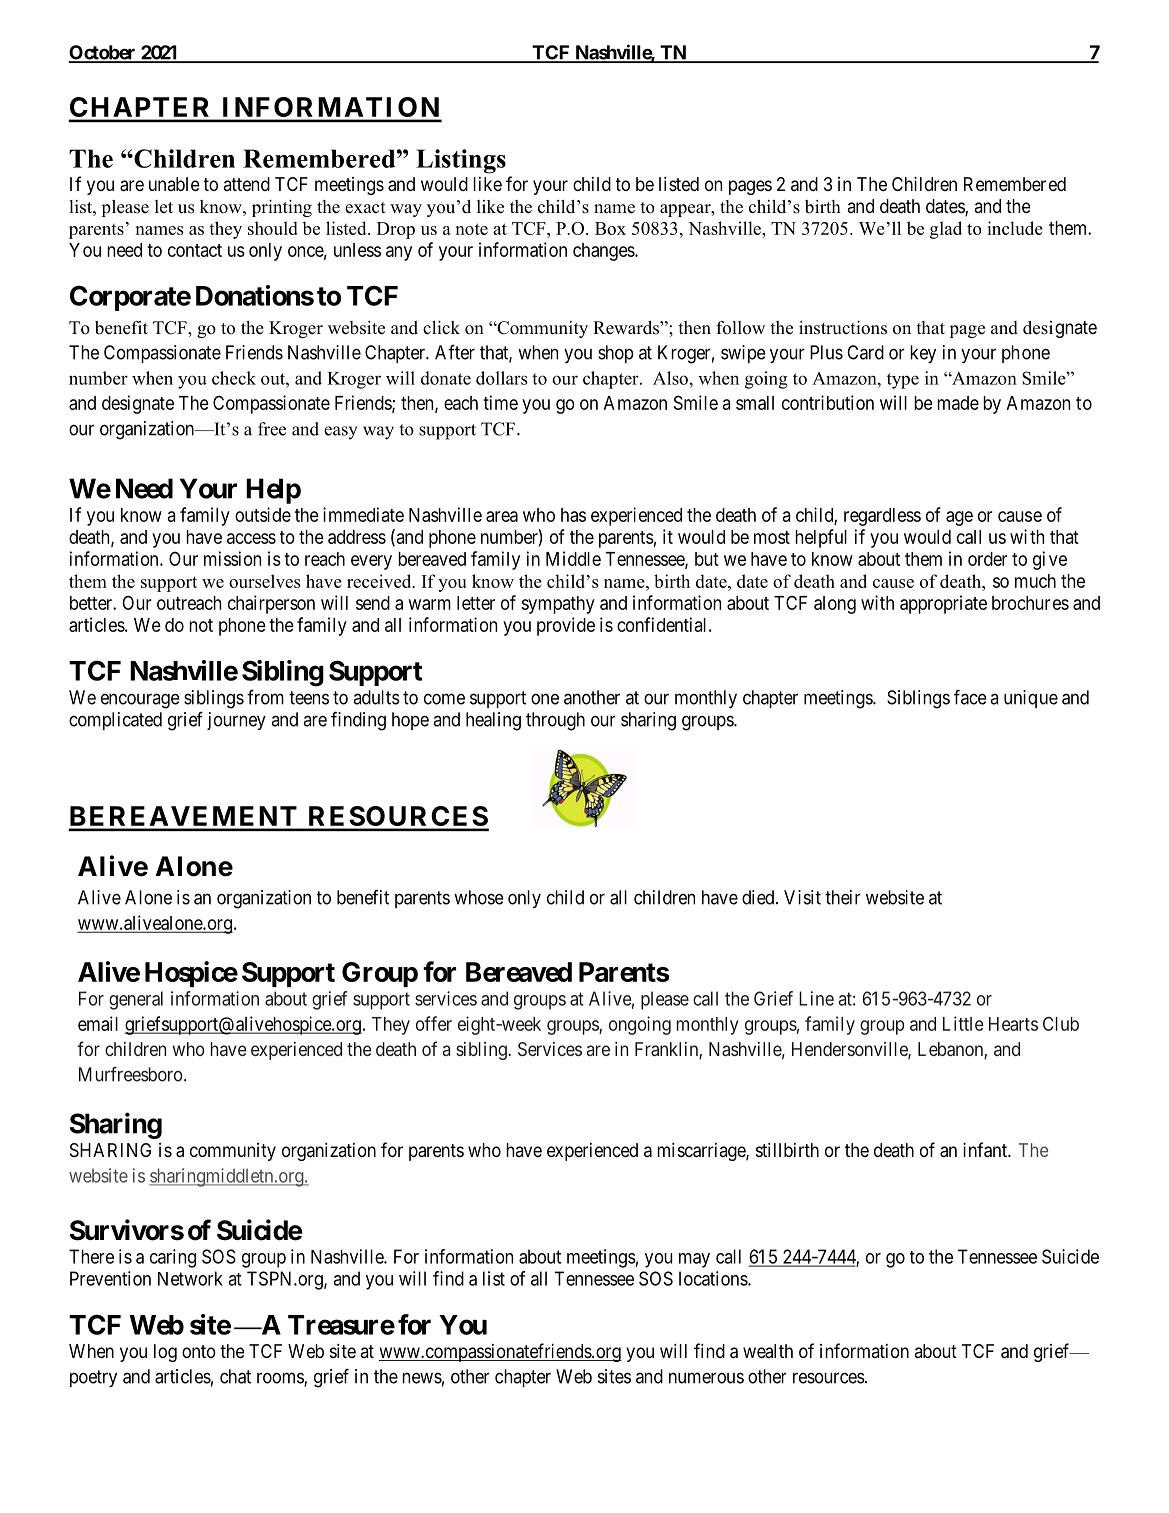 Image resolution: width=1169 pixels, height=1513 pixels. Describe the element at coordinates (843, 897) in the screenshot. I see `their` at that location.
